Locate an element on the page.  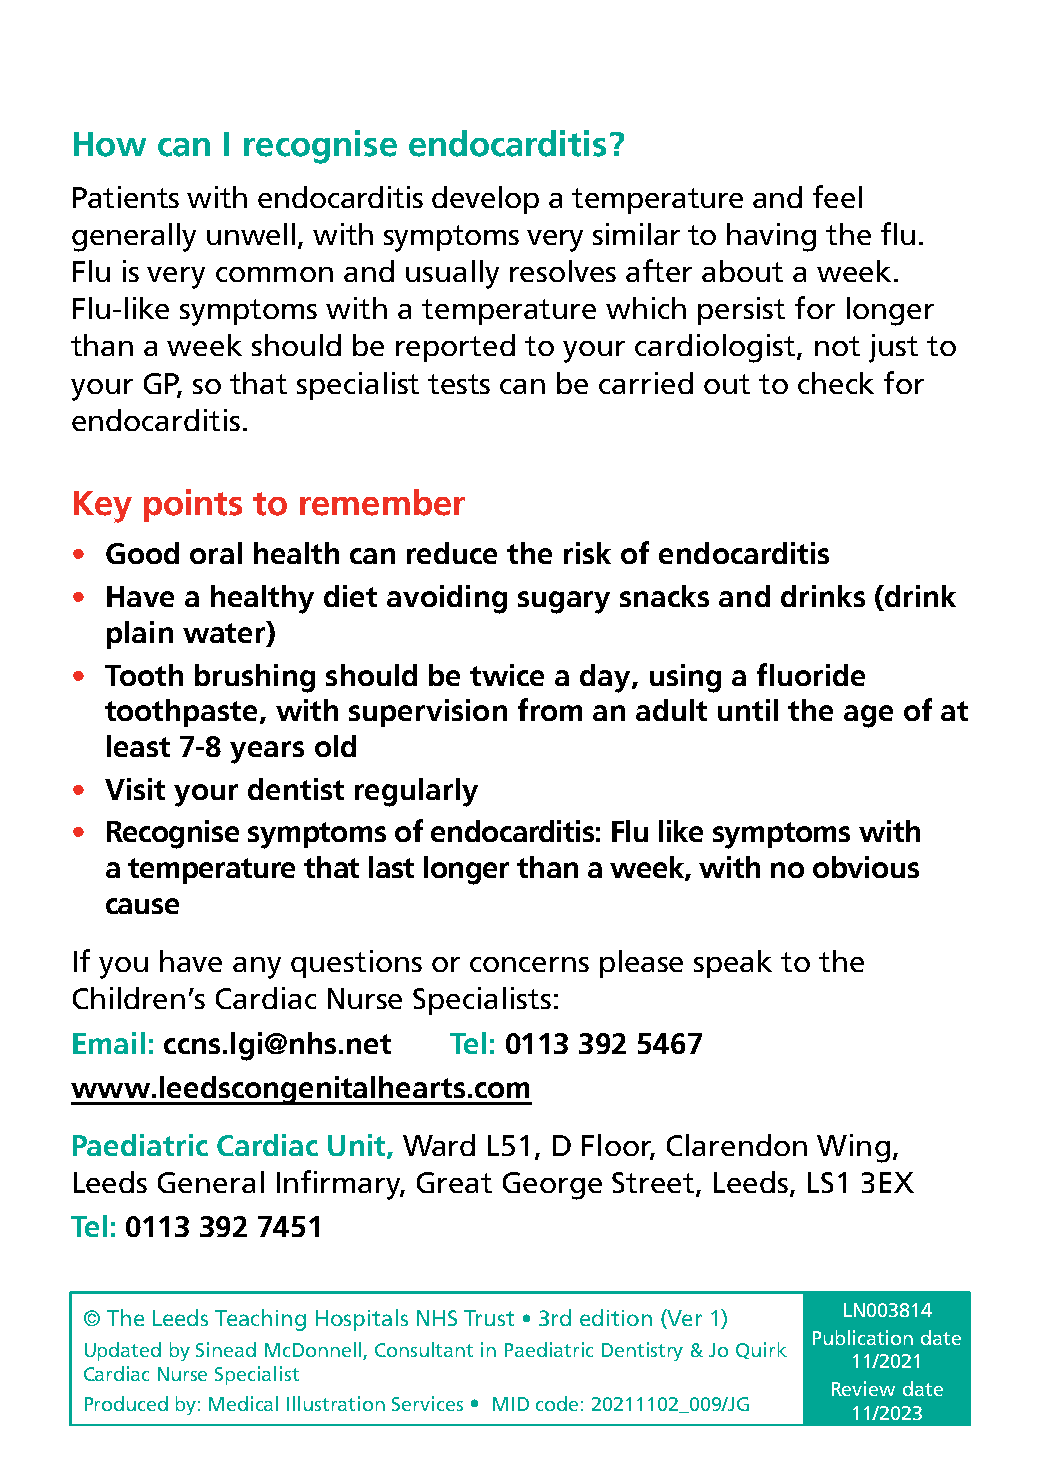
concerns is located at coordinates (529, 964).
